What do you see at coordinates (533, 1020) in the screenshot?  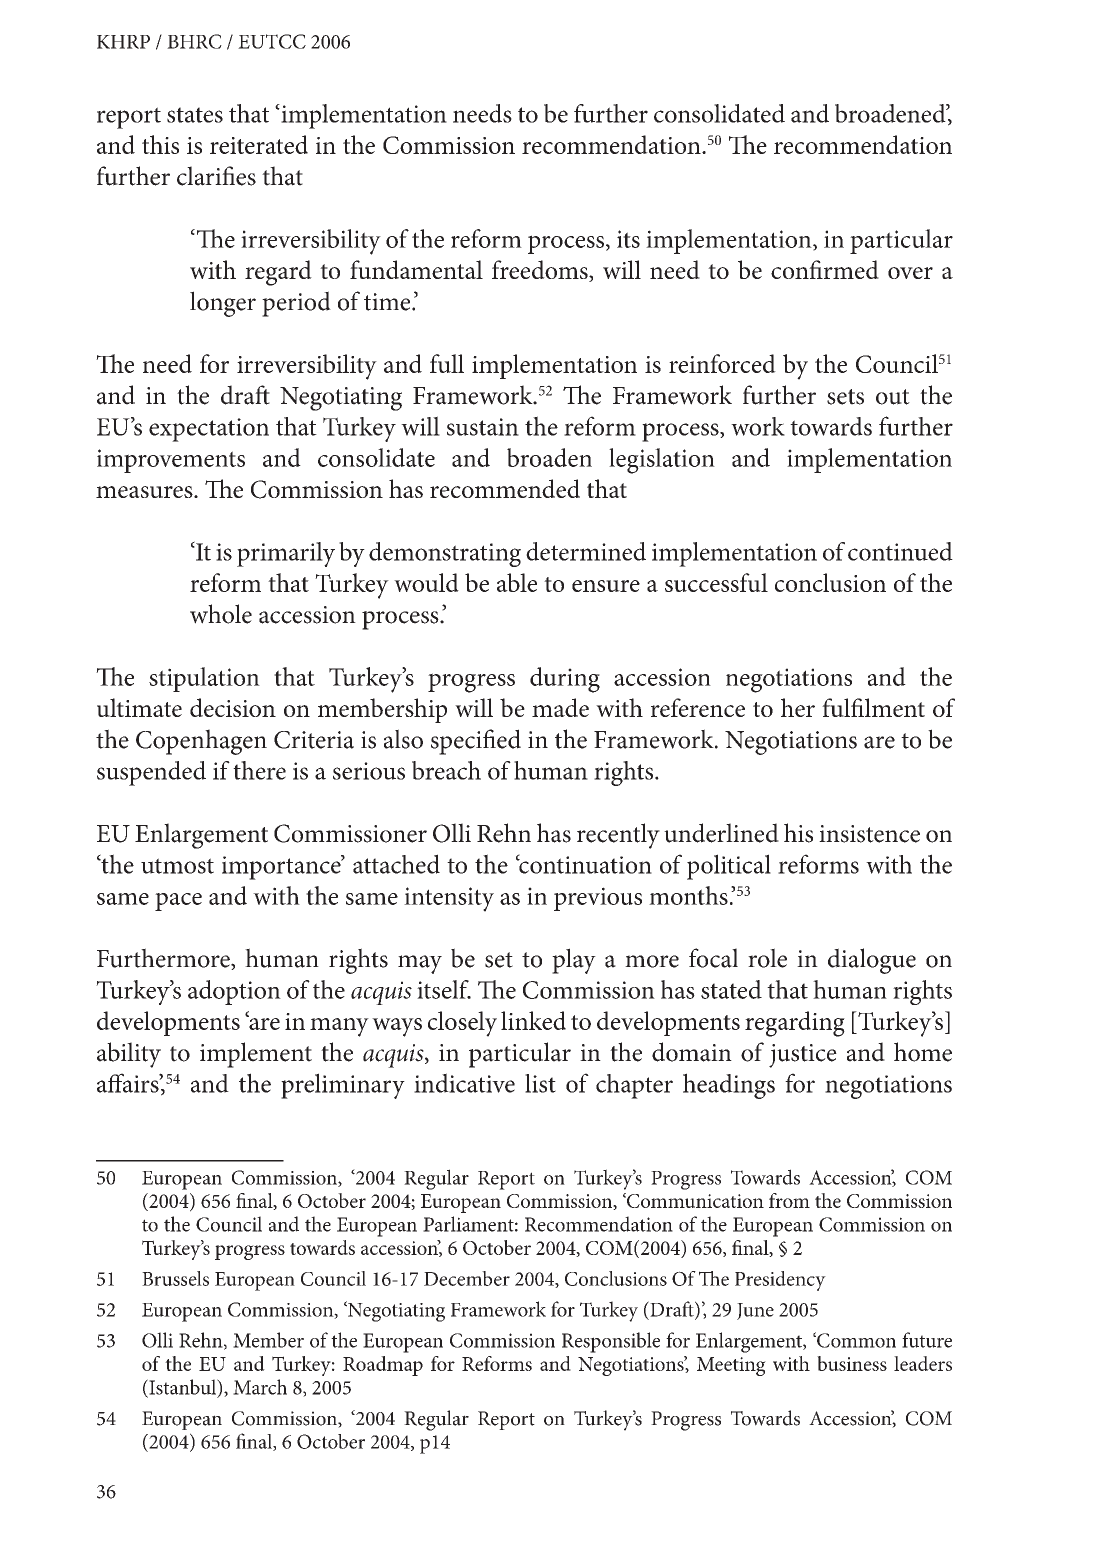 I see `linked` at bounding box center [533, 1020].
